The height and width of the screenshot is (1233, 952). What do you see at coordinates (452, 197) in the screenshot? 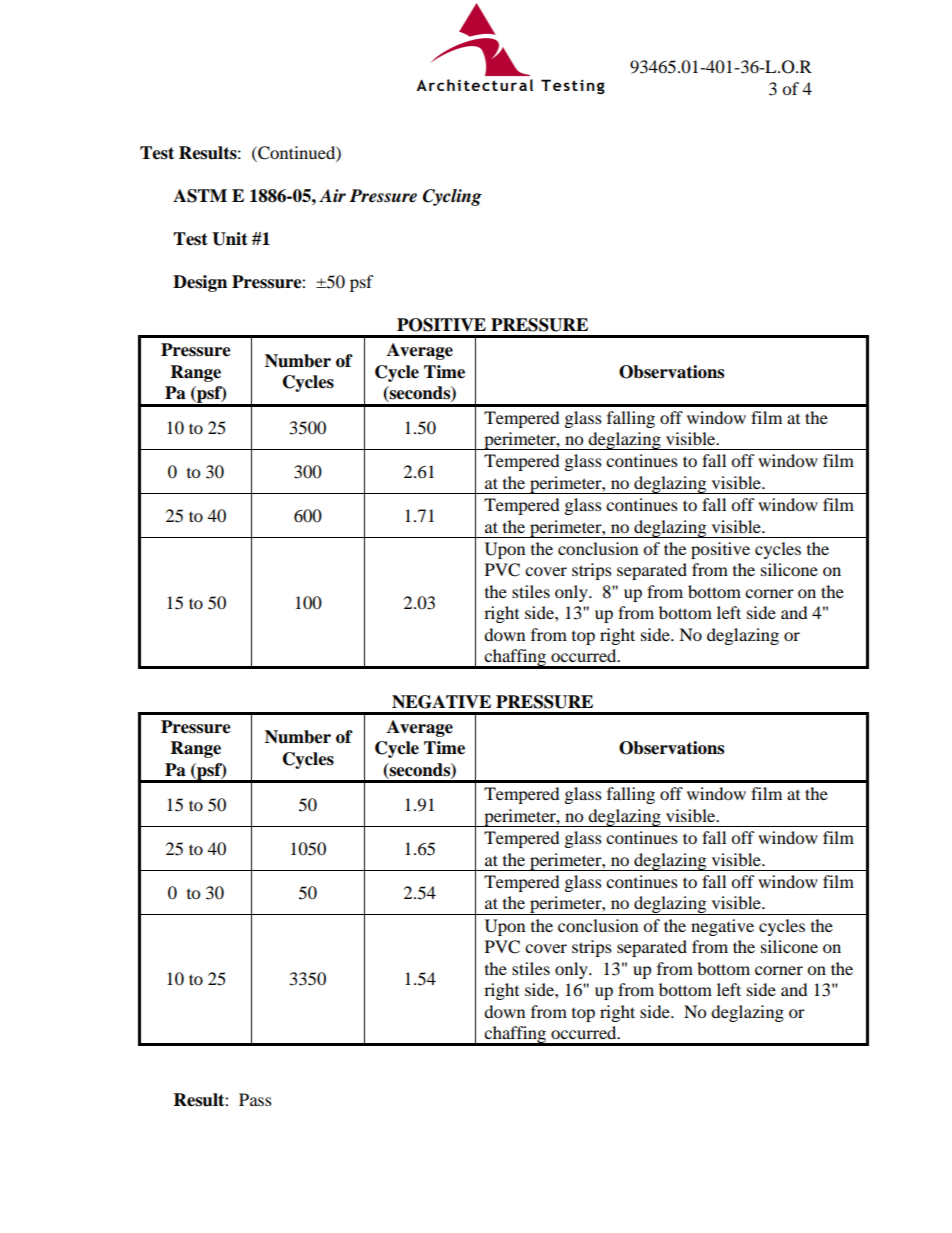
I see `Cycling` at bounding box center [452, 197].
